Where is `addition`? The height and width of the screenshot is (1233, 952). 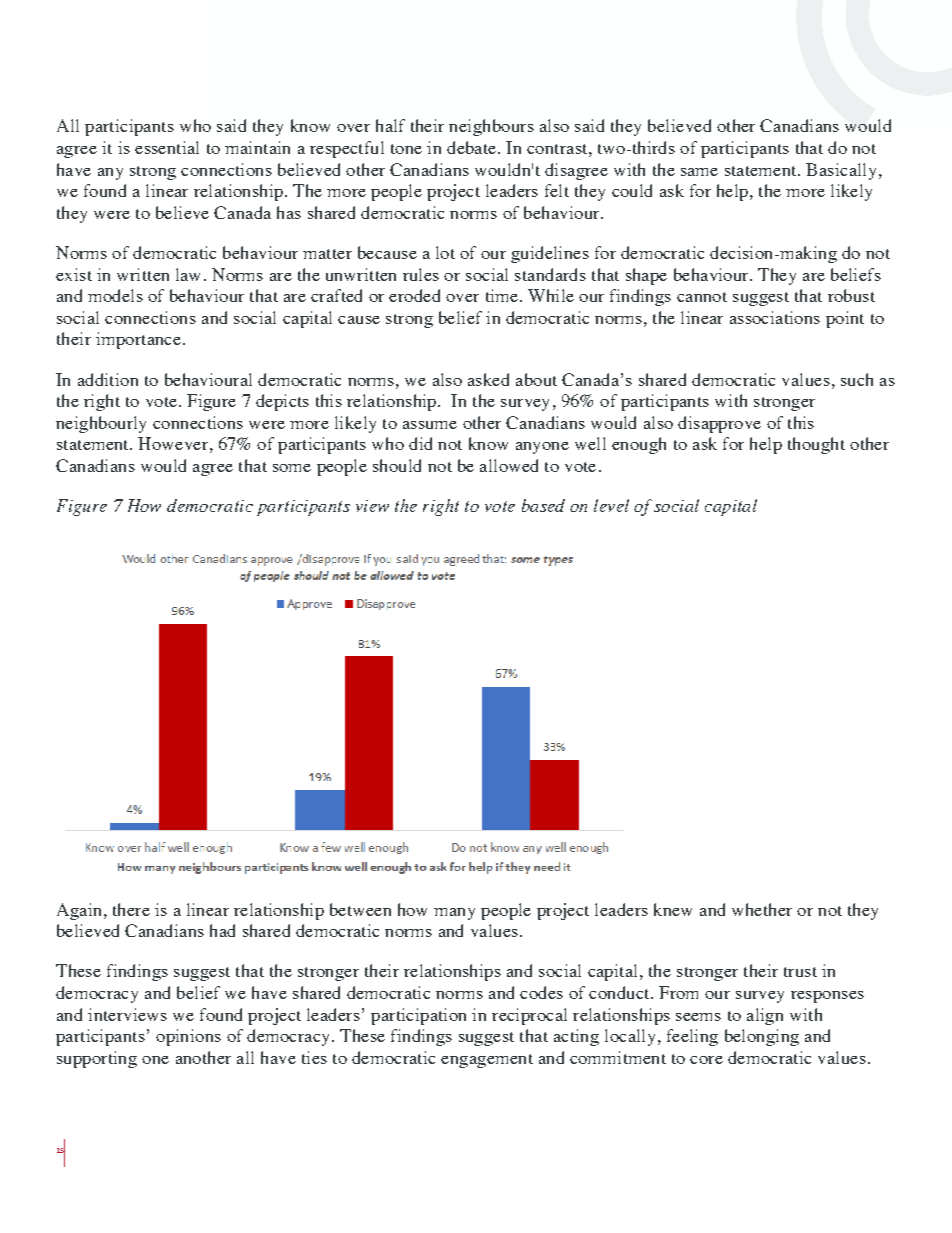 addition is located at coordinates (108, 379).
